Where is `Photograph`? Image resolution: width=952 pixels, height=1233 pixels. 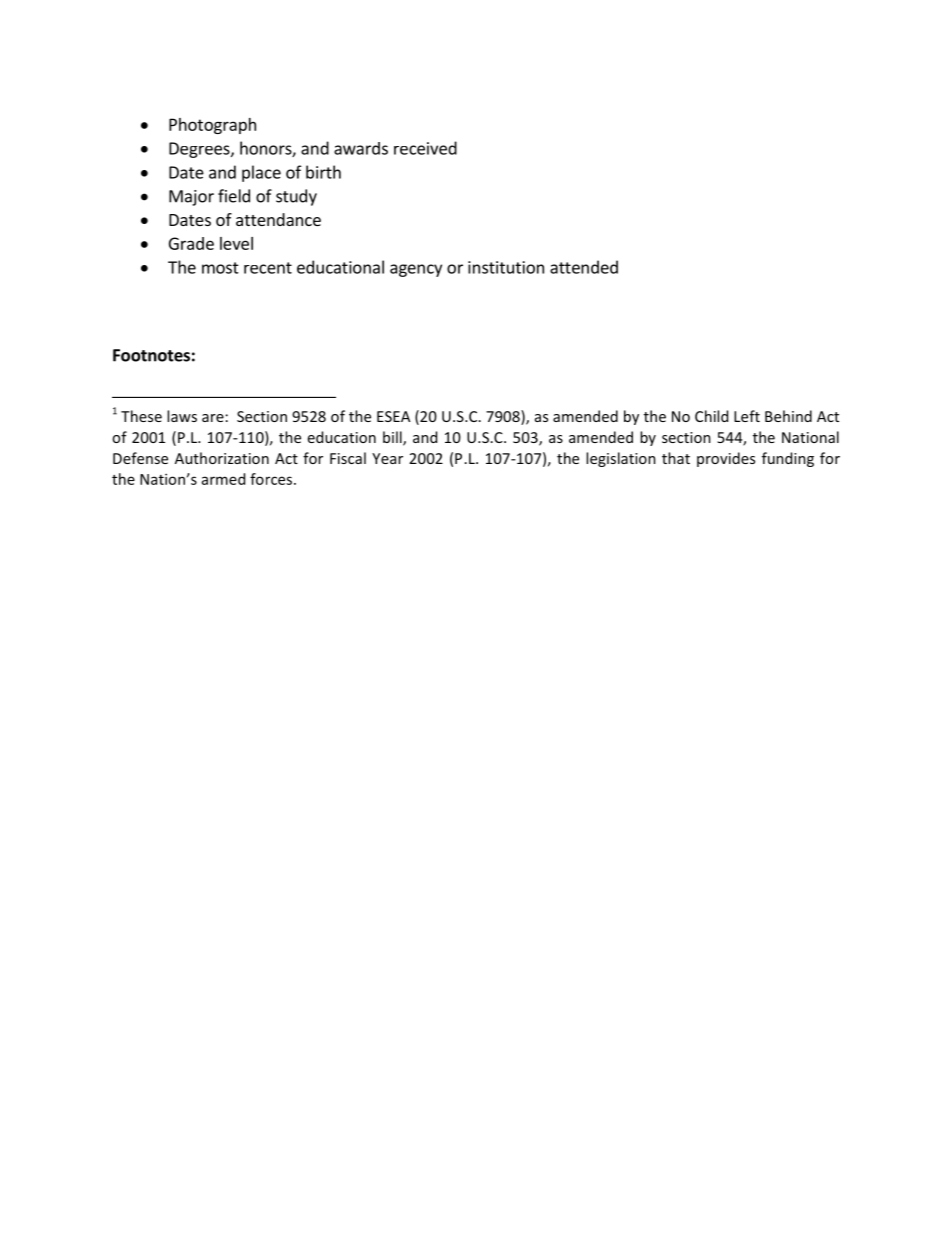 Photograph is located at coordinates (212, 126).
